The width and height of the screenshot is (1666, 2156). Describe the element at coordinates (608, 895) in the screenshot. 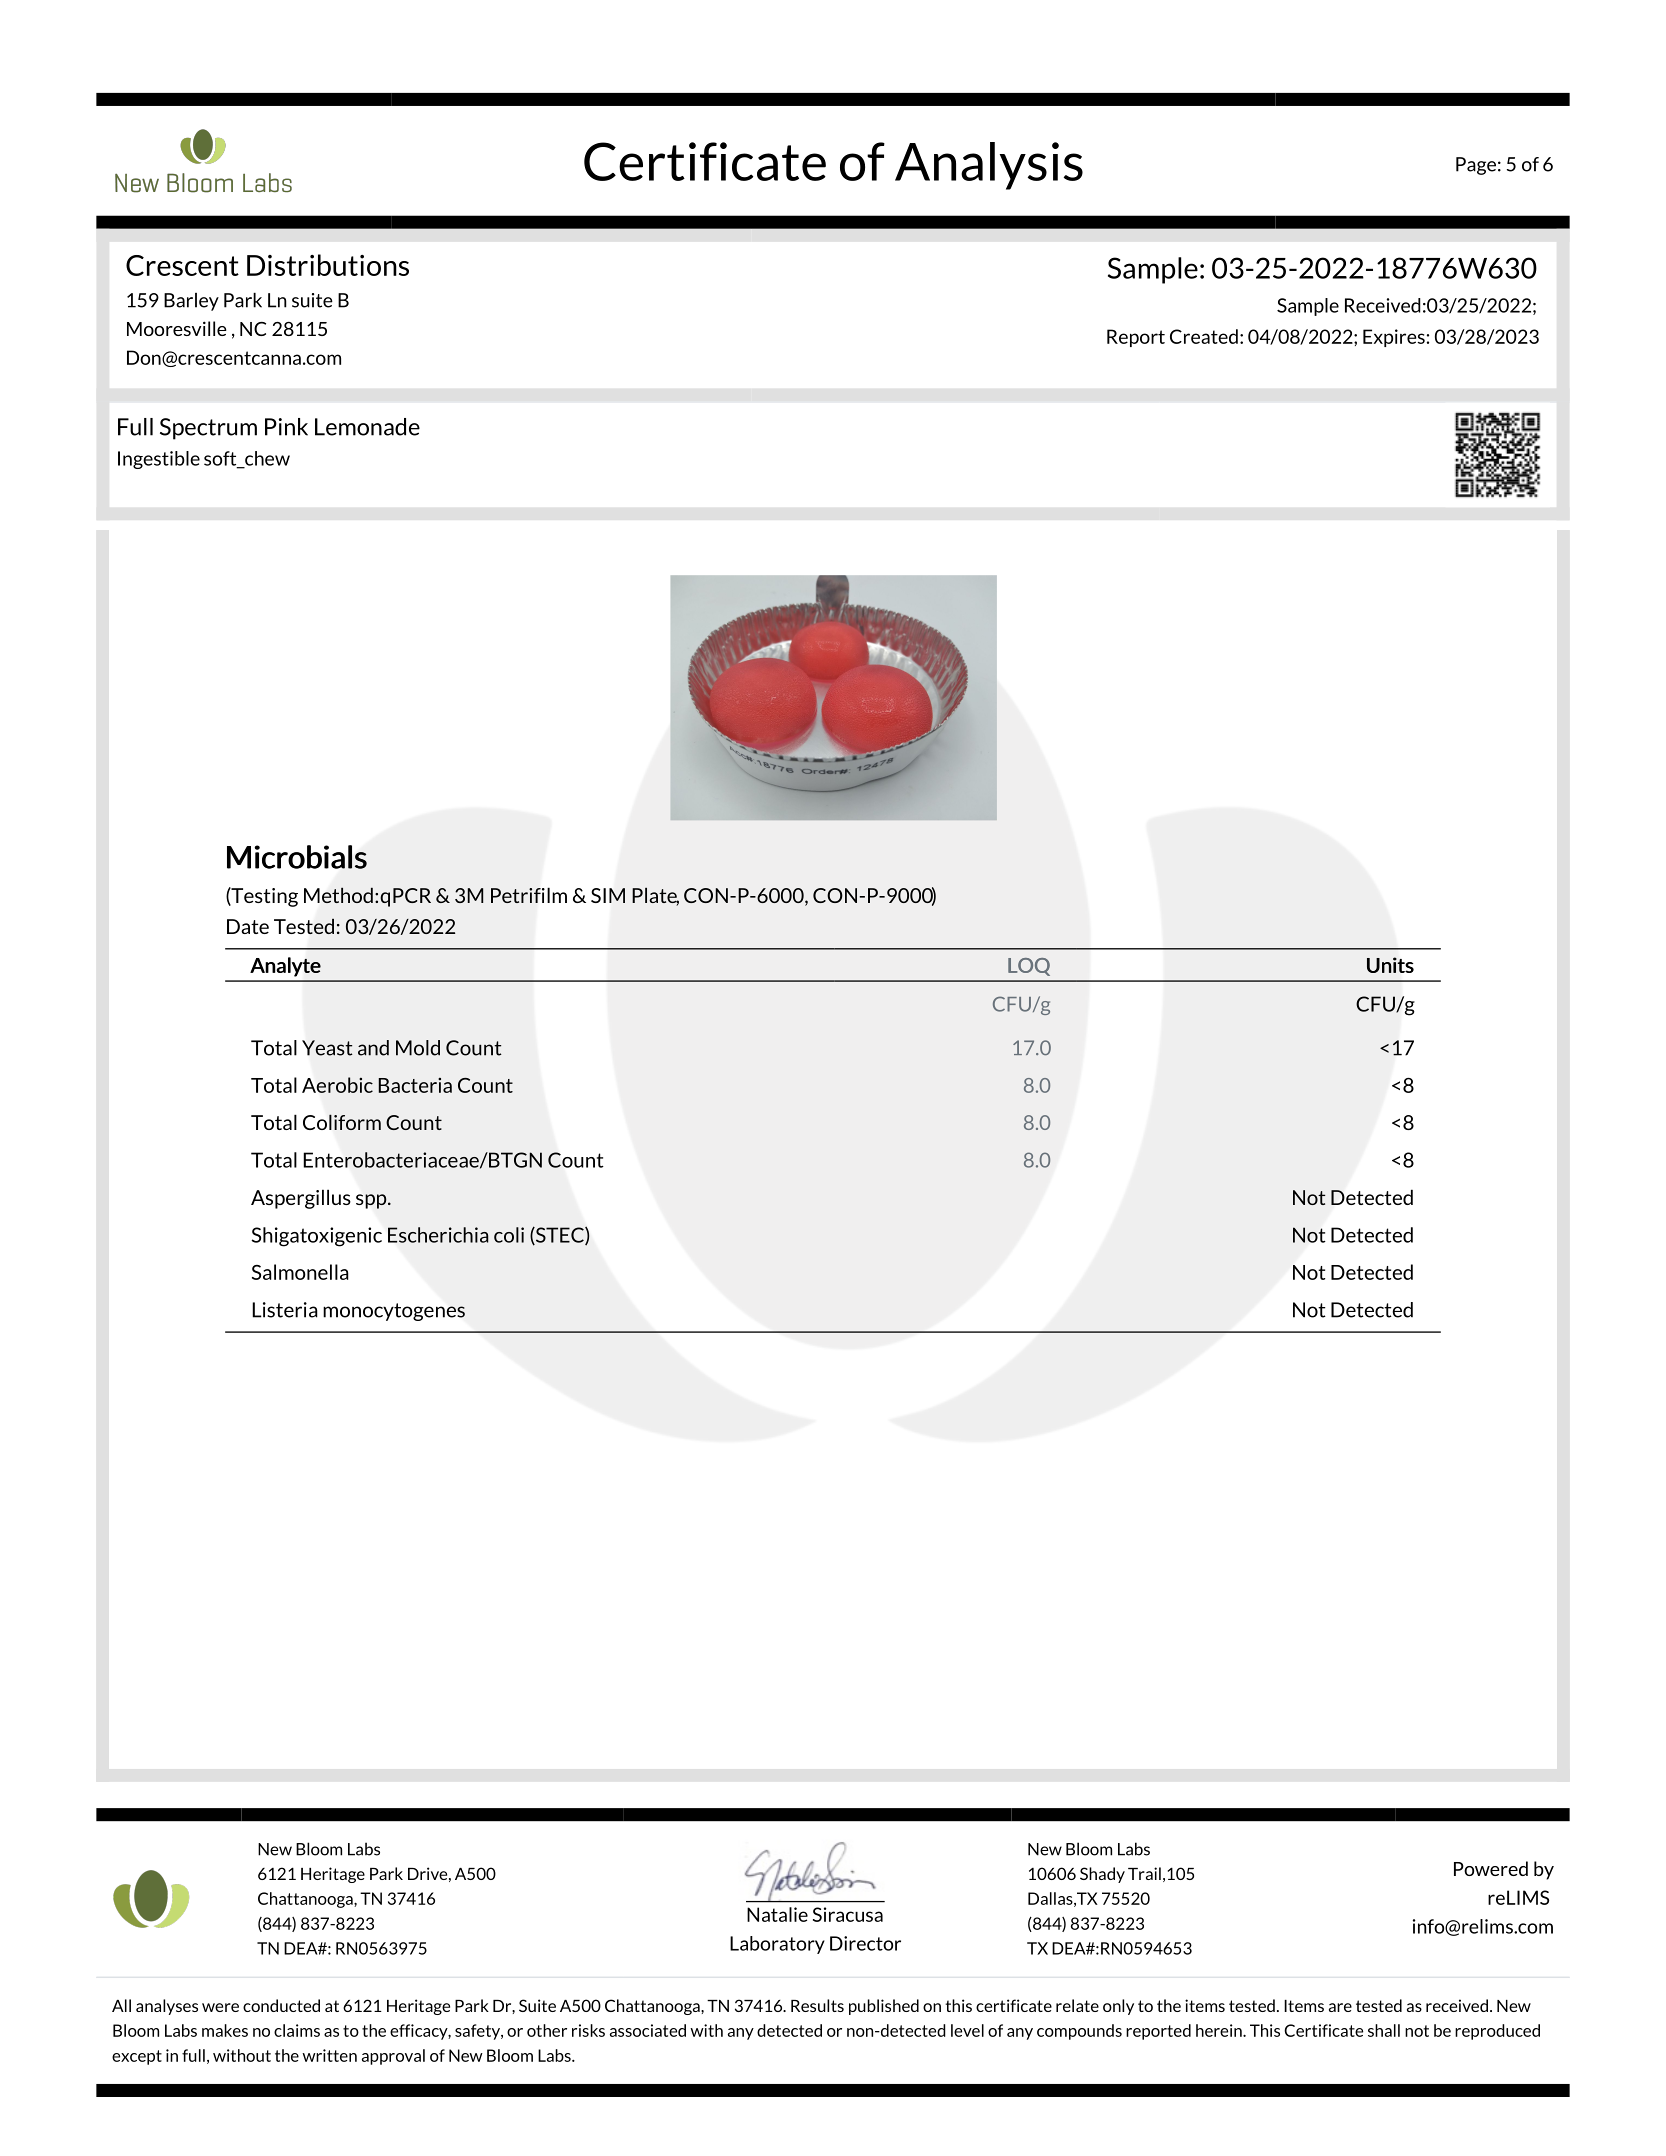

I see `SIM` at that location.
